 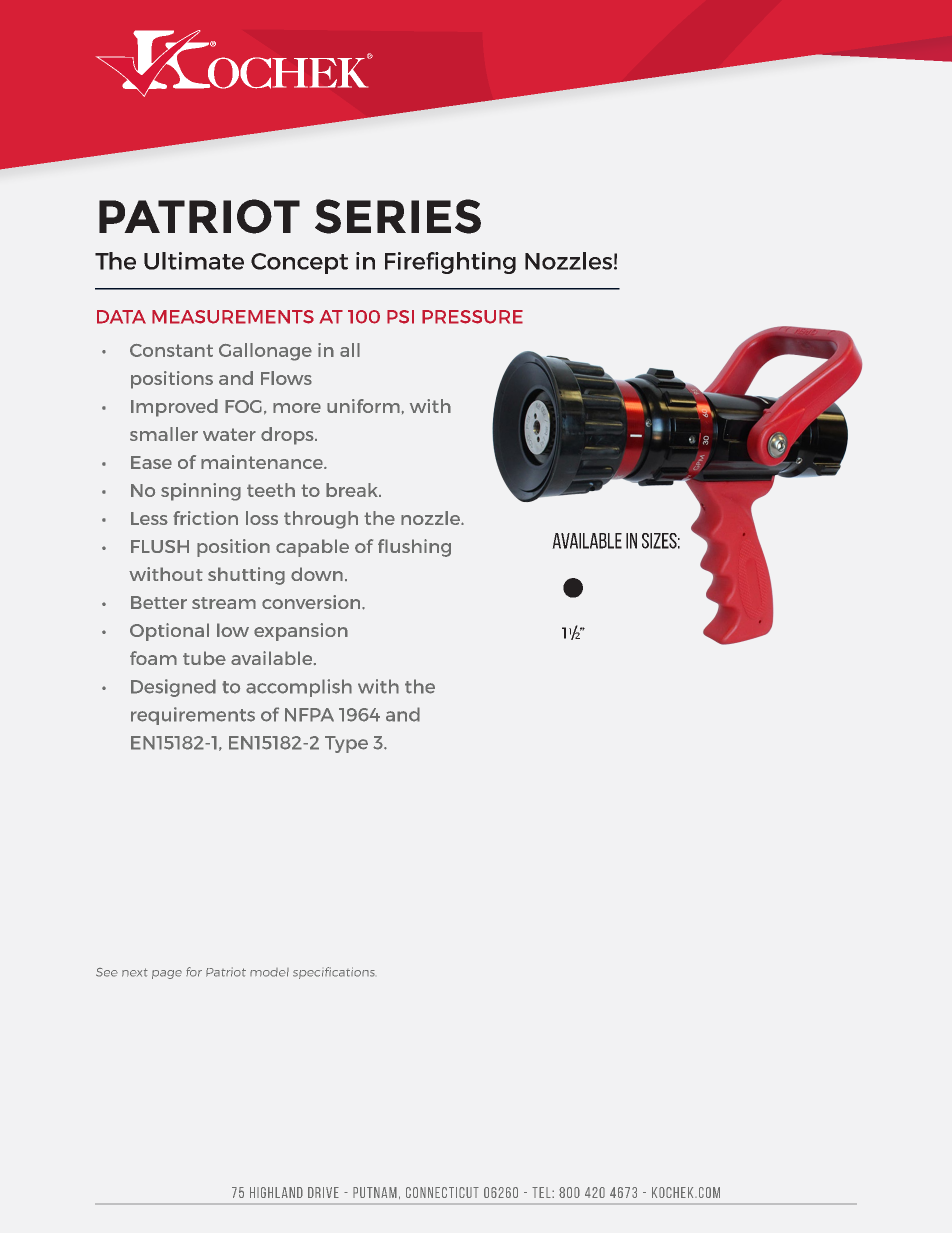 I want to click on Type, so click(x=346, y=744).
